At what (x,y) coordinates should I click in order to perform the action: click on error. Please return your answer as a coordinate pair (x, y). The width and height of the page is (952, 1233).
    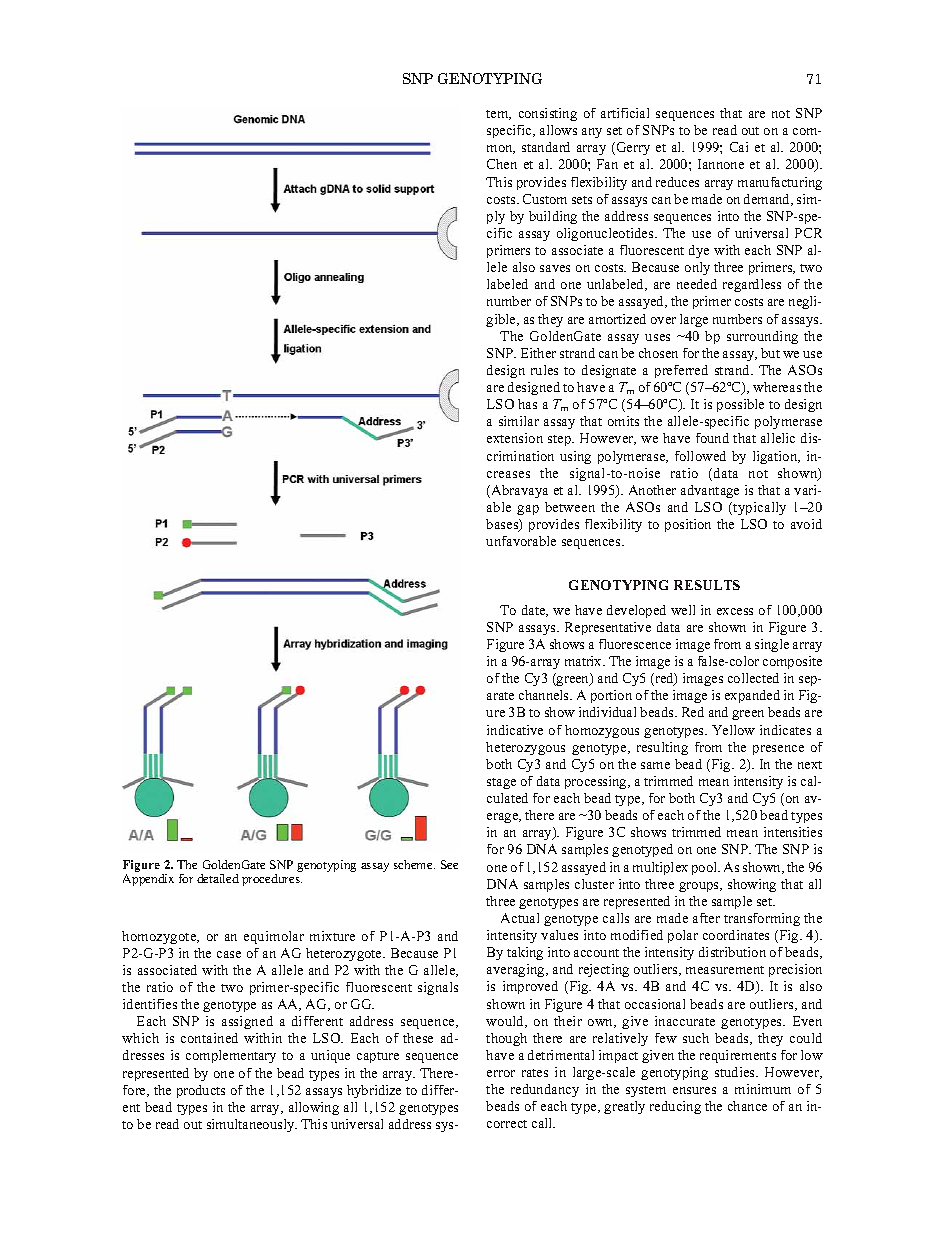
    Looking at the image, I should click on (501, 1073).
